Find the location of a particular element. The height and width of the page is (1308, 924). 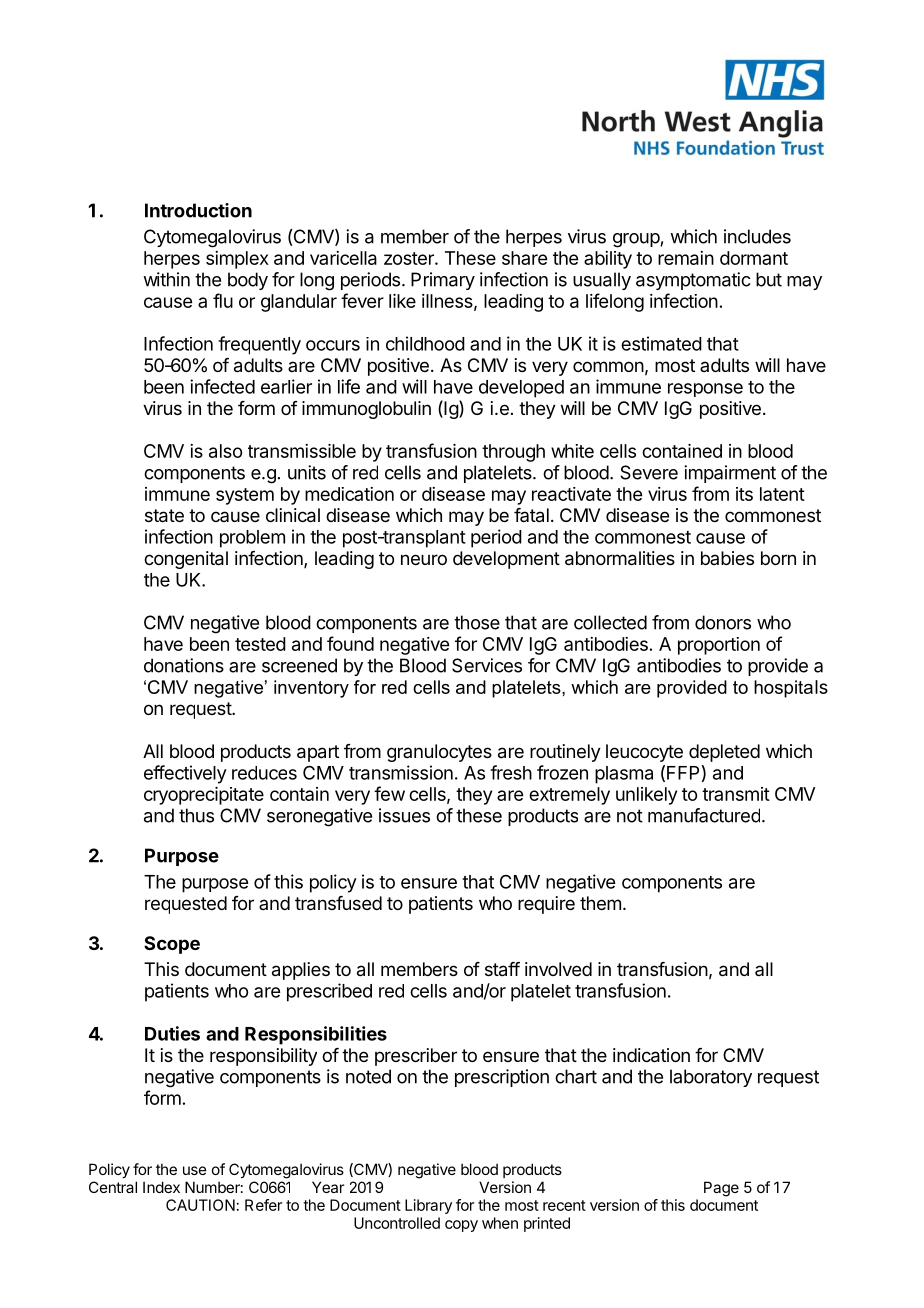

CAUTION is located at coordinates (200, 1205).
